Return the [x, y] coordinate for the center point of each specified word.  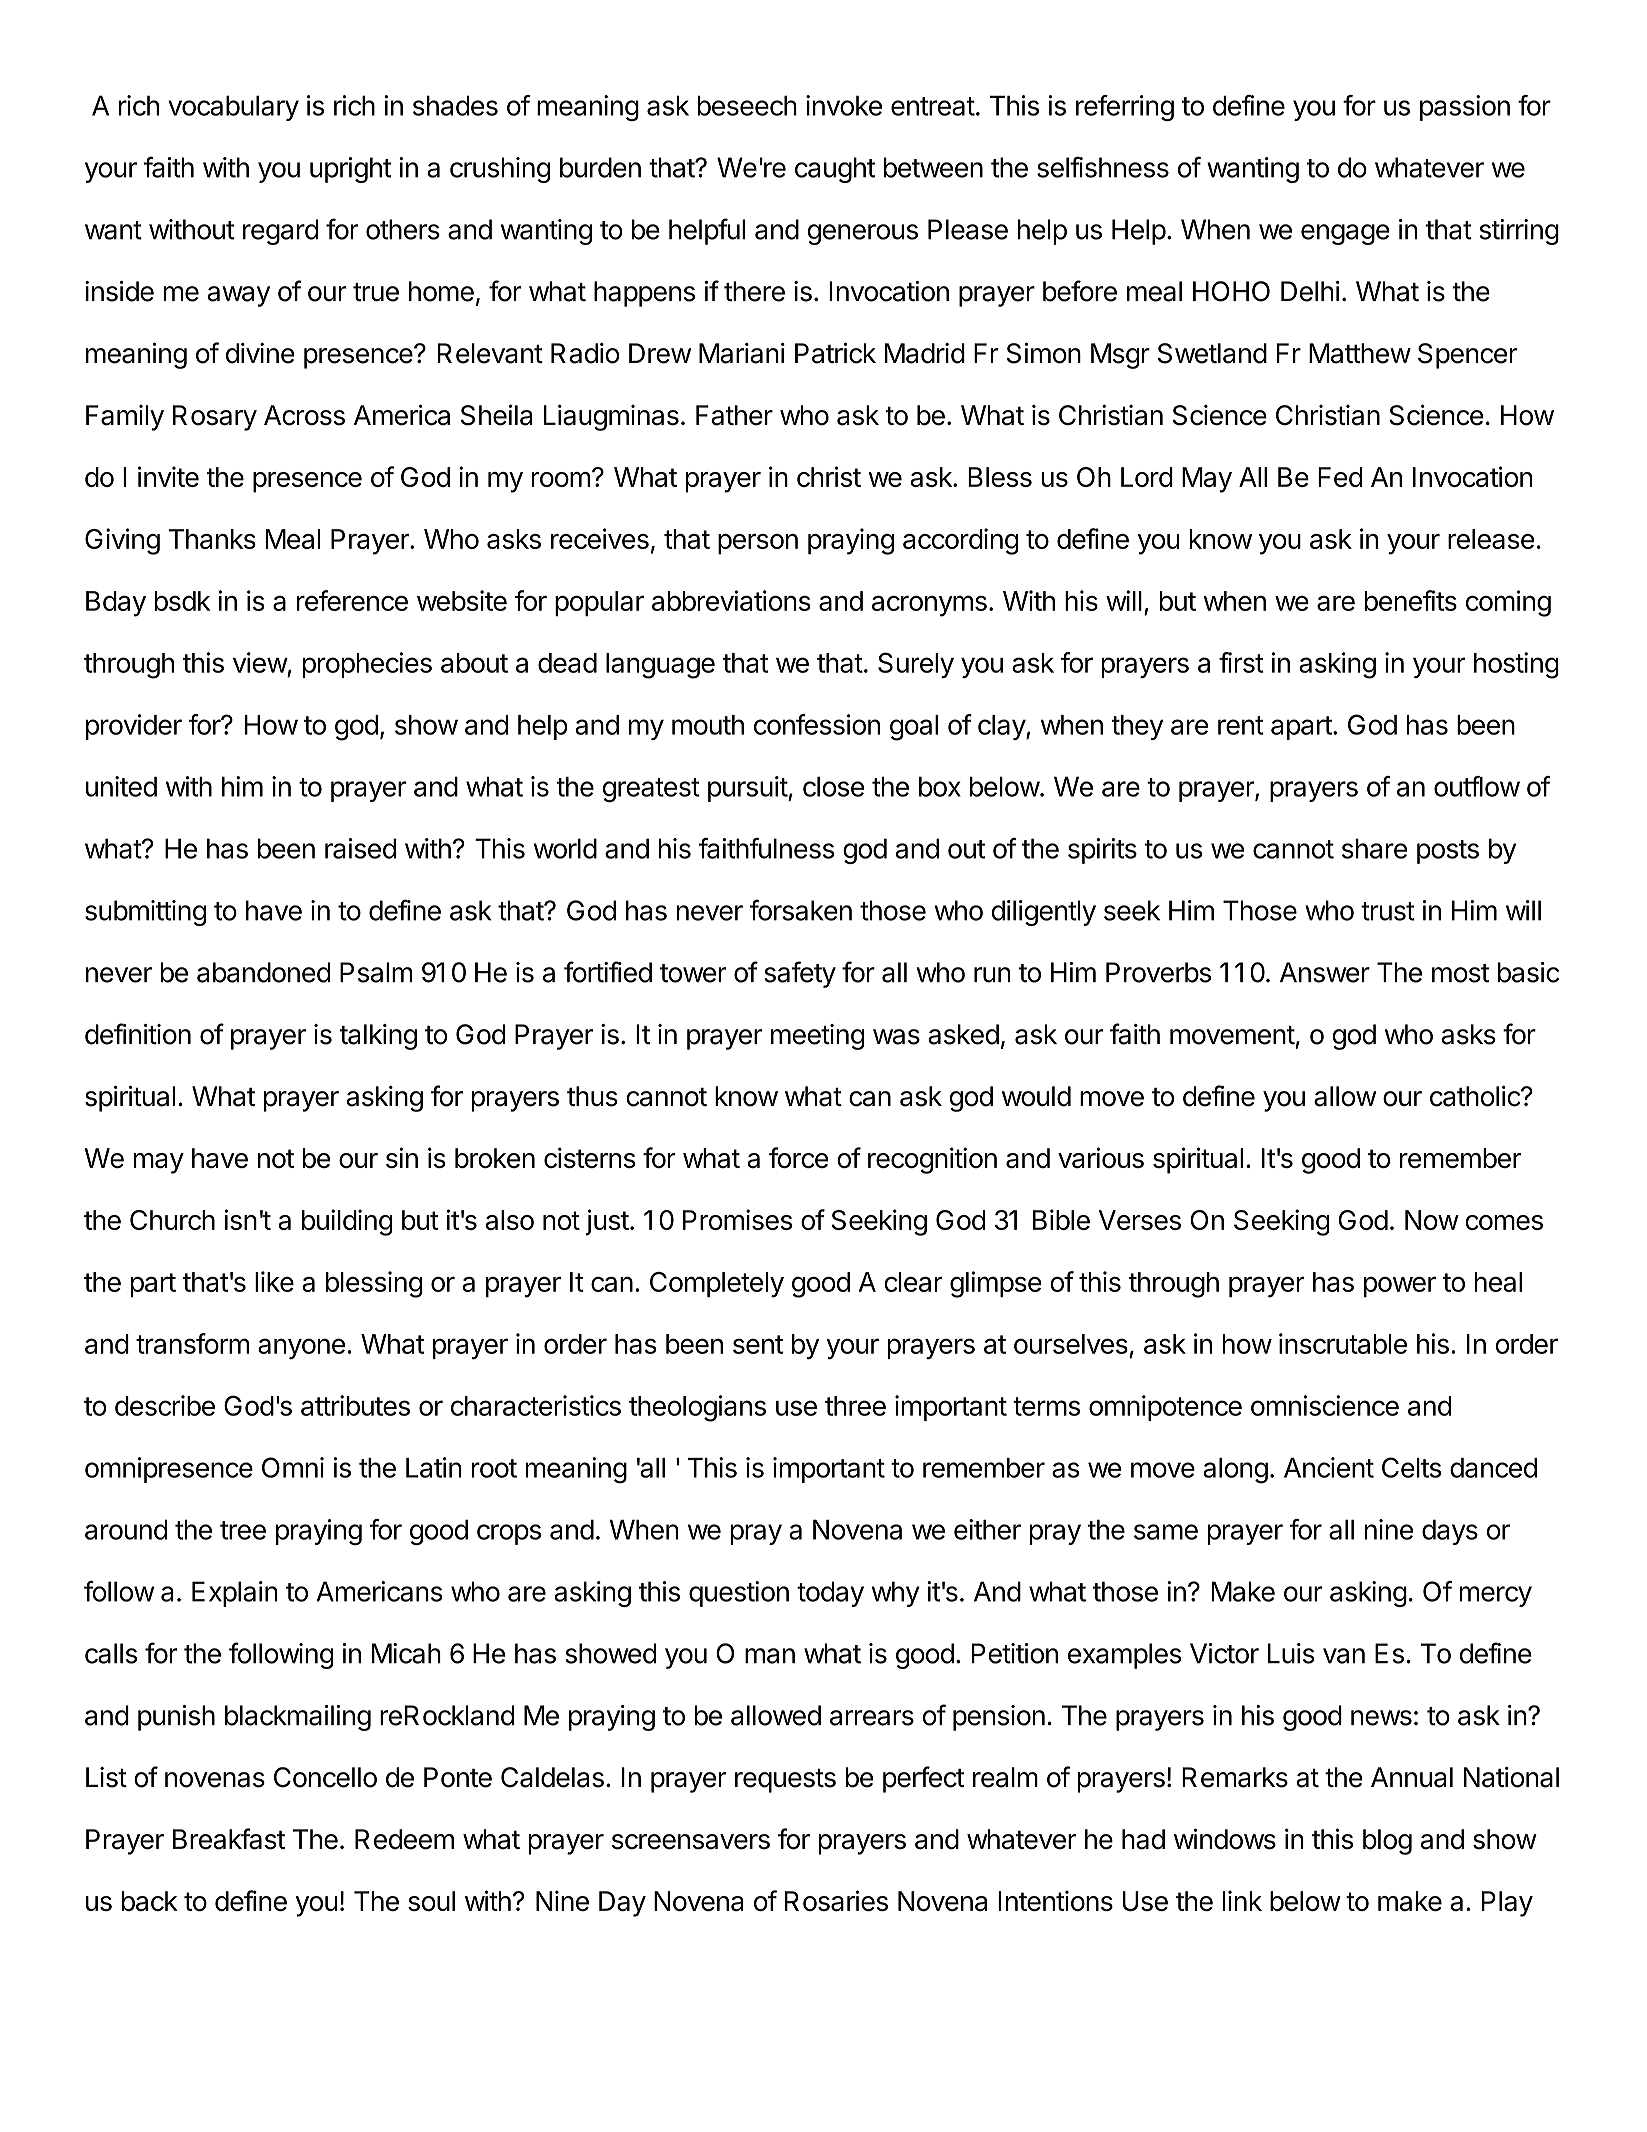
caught [835, 170]
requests [785, 1781]
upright [350, 170]
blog [1387, 1842]
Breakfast [229, 1839]
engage [1345, 234]
